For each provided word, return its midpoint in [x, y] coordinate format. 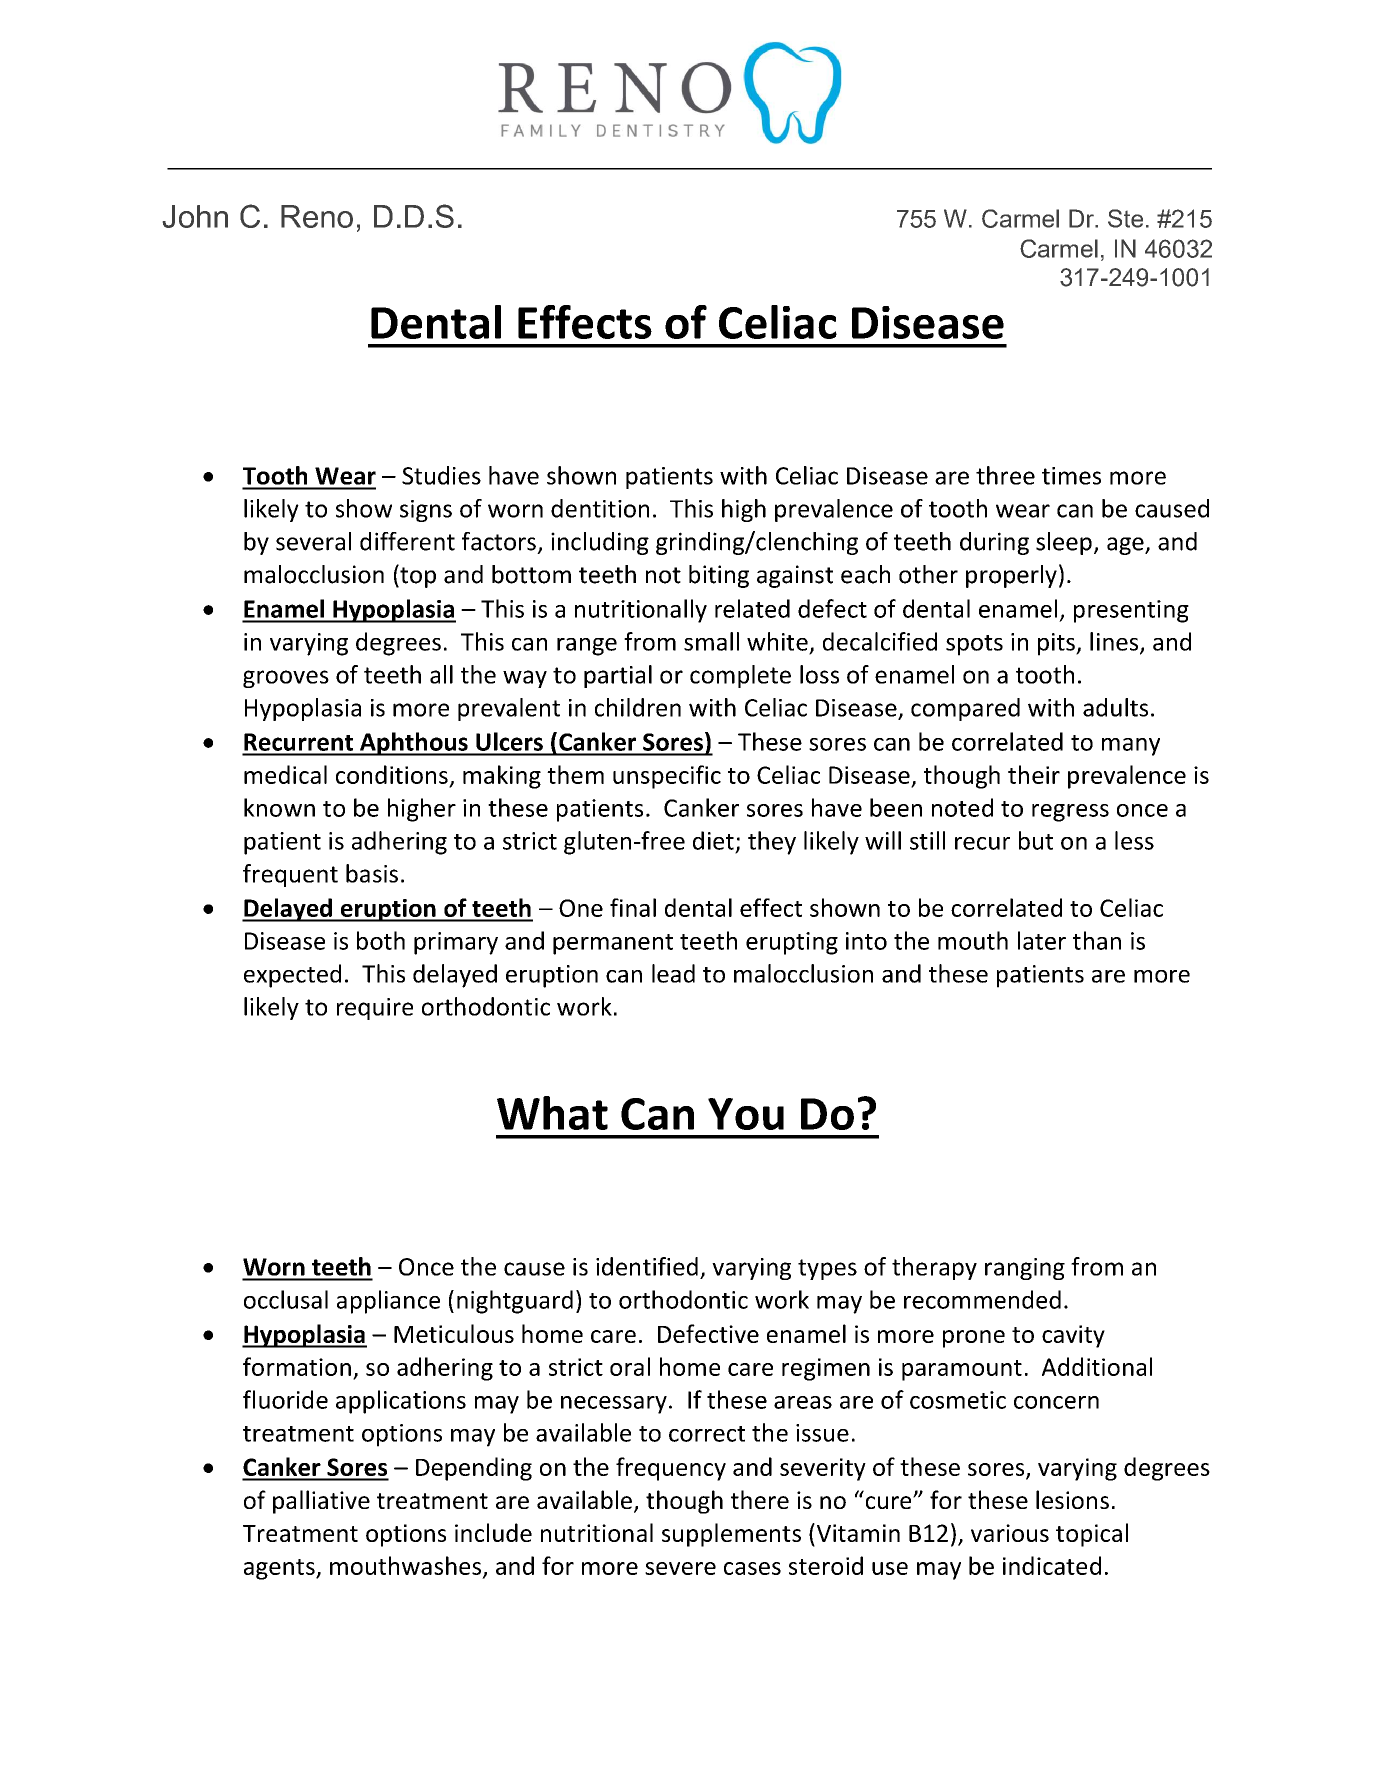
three [1005, 475]
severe [680, 1568]
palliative [321, 1502]
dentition [600, 508]
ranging [1025, 1269]
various [1010, 1533]
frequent [290, 875]
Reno [317, 216]
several [313, 541]
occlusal [286, 1299]
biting [719, 576]
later [1042, 940]
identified [647, 1266]
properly [1011, 576]
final [633, 907]
